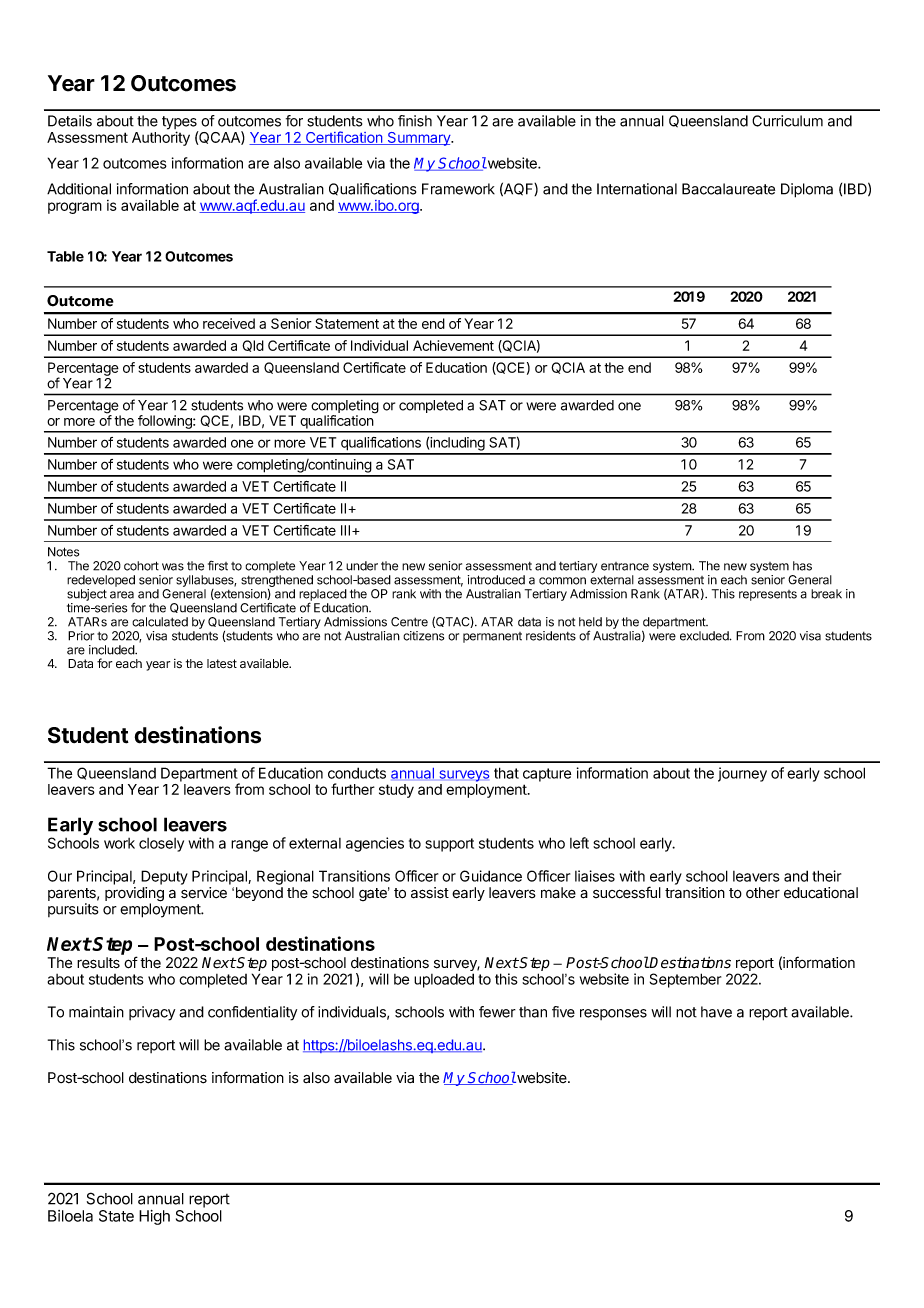 The height and width of the image is (1308, 924). What do you see at coordinates (430, 893) in the image?
I see `assist` at bounding box center [430, 893].
